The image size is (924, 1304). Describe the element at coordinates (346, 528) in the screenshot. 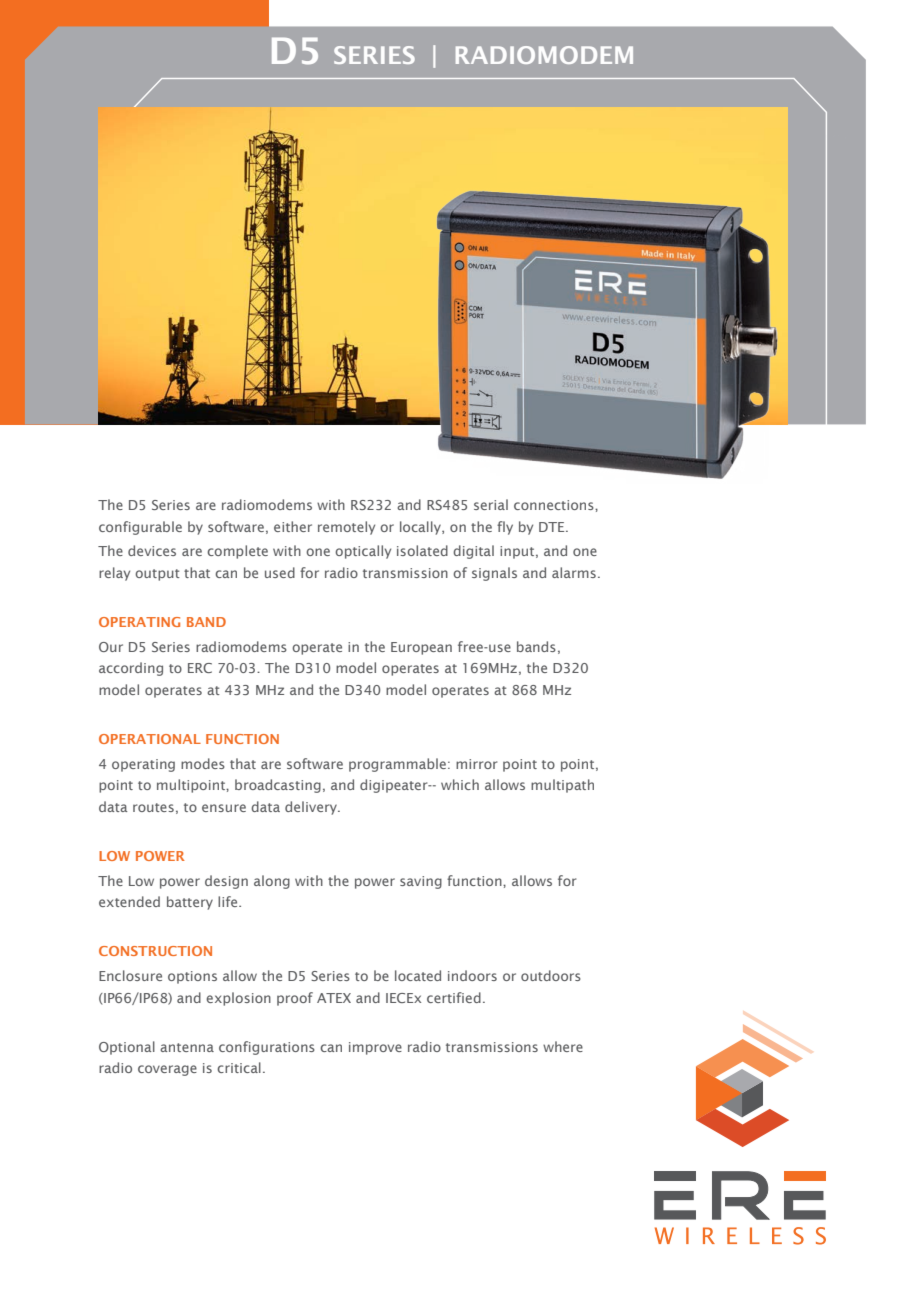

I see `remotely` at that location.
